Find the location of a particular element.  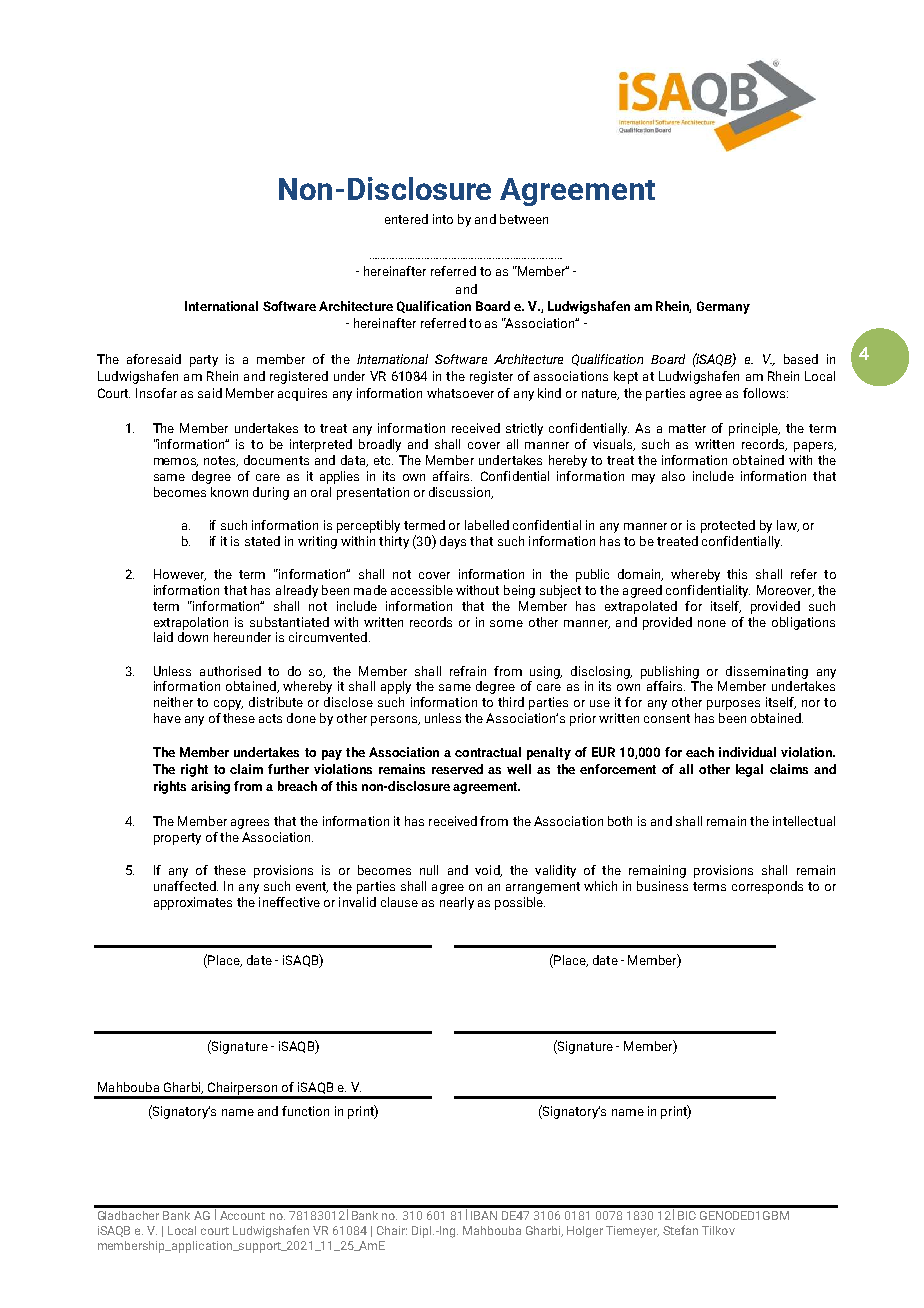

days is located at coordinates (453, 542).
